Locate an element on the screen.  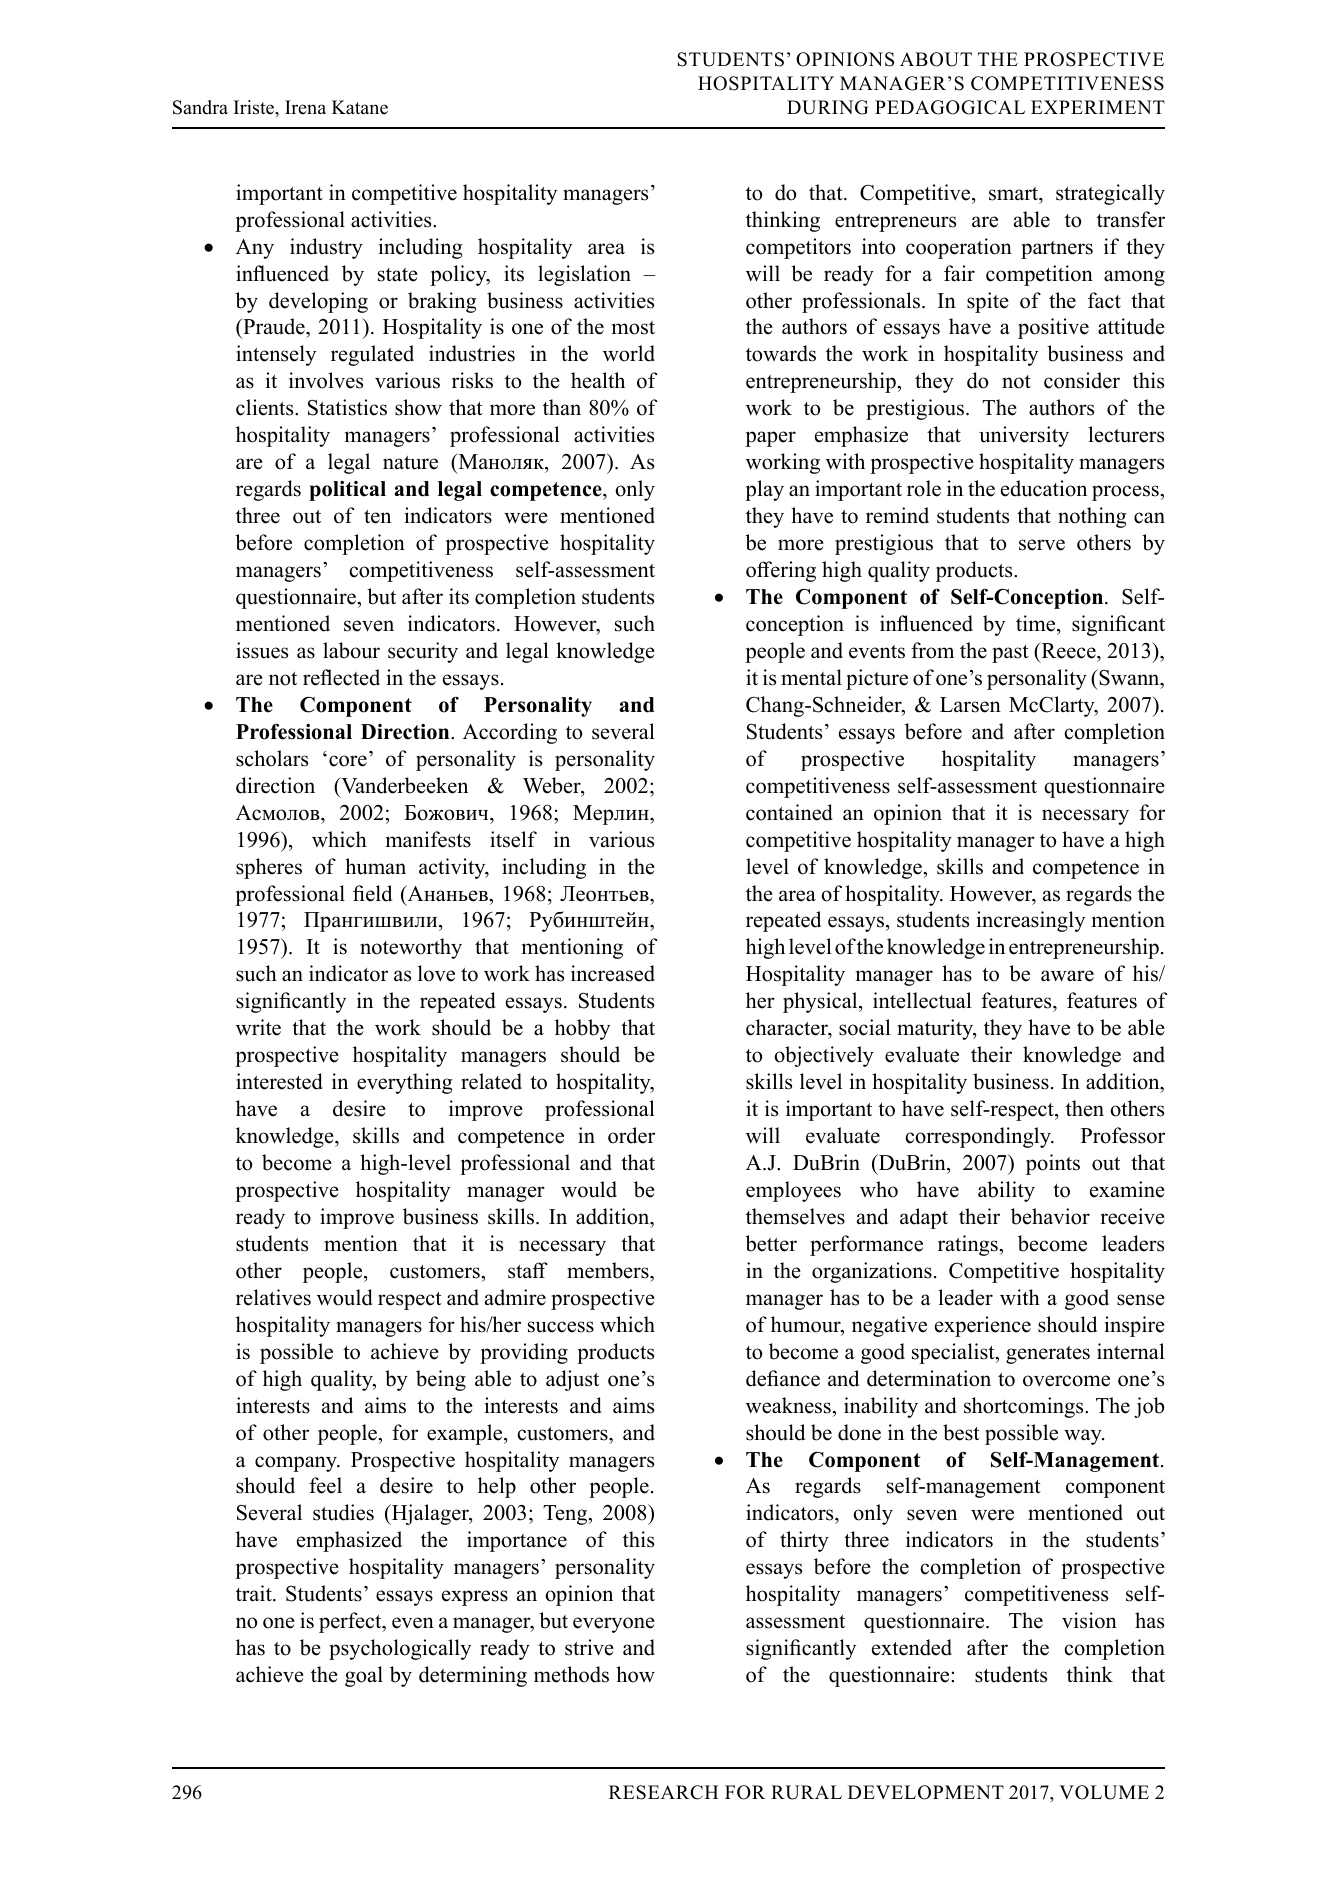
EXPERIMENT is located at coordinates (1098, 107).
